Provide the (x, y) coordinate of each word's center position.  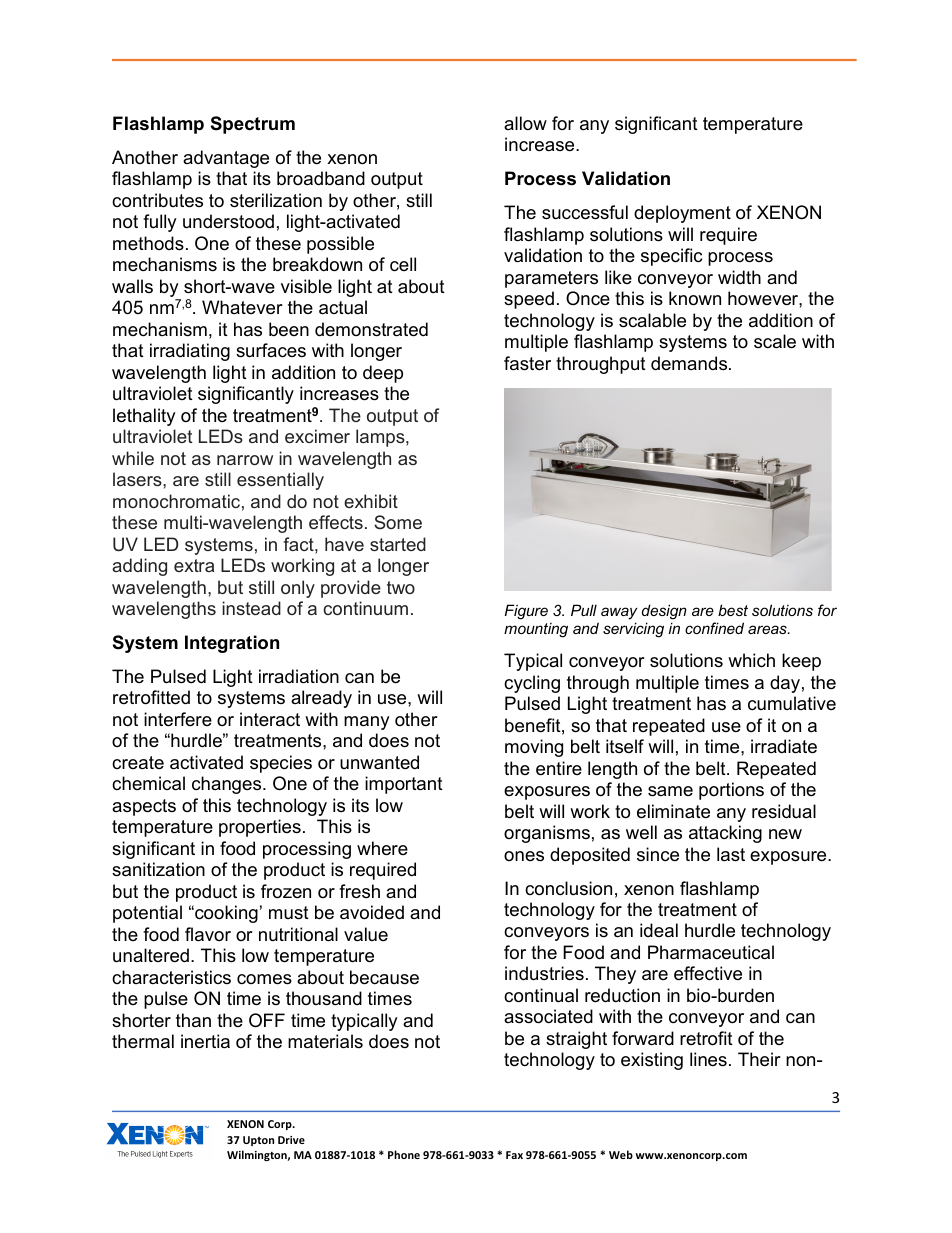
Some (398, 522)
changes (228, 785)
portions (731, 791)
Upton (258, 1141)
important (404, 785)
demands (690, 363)
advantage (226, 159)
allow (525, 123)
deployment (682, 214)
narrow (245, 460)
